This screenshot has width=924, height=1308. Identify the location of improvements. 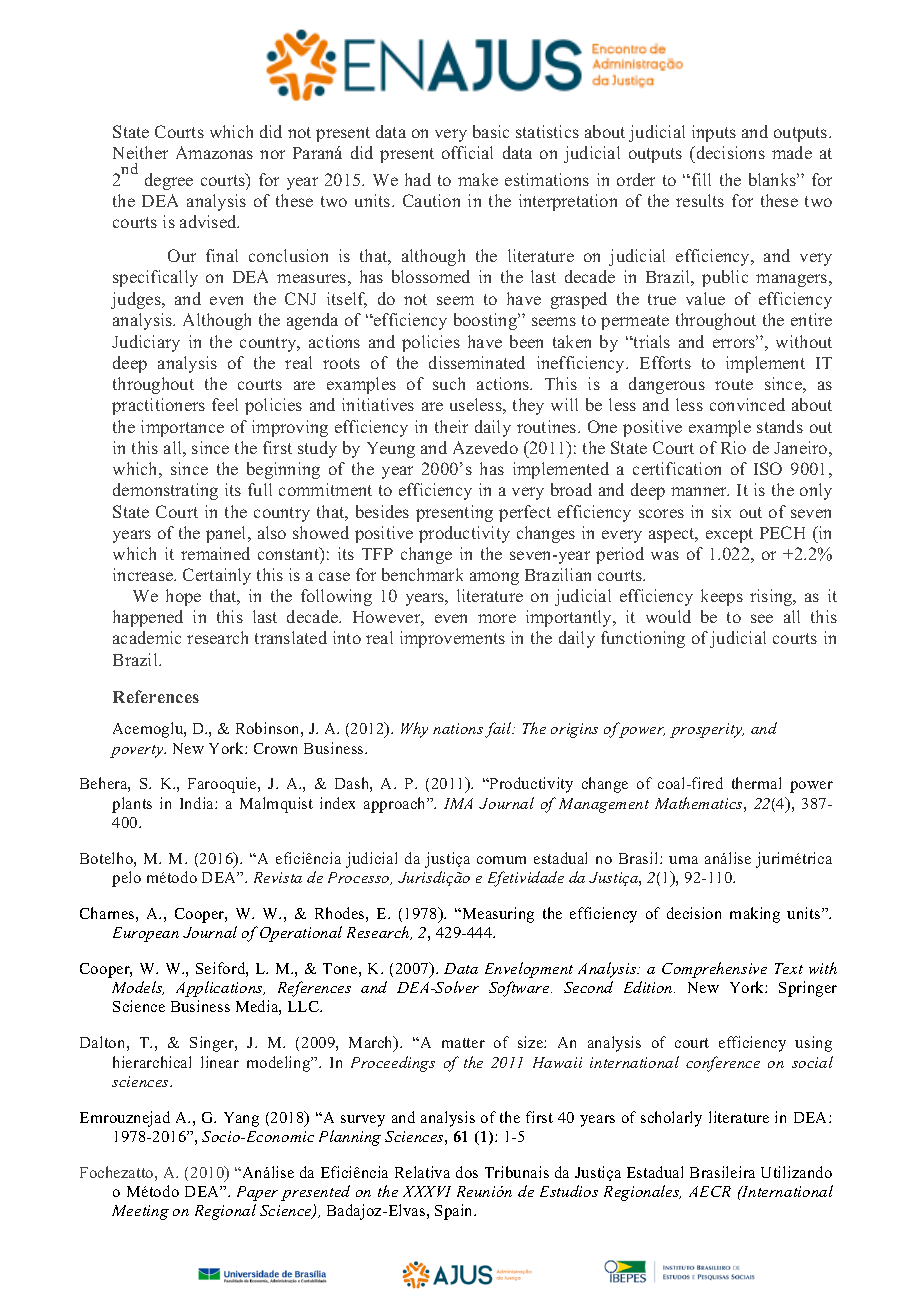
(452, 639).
